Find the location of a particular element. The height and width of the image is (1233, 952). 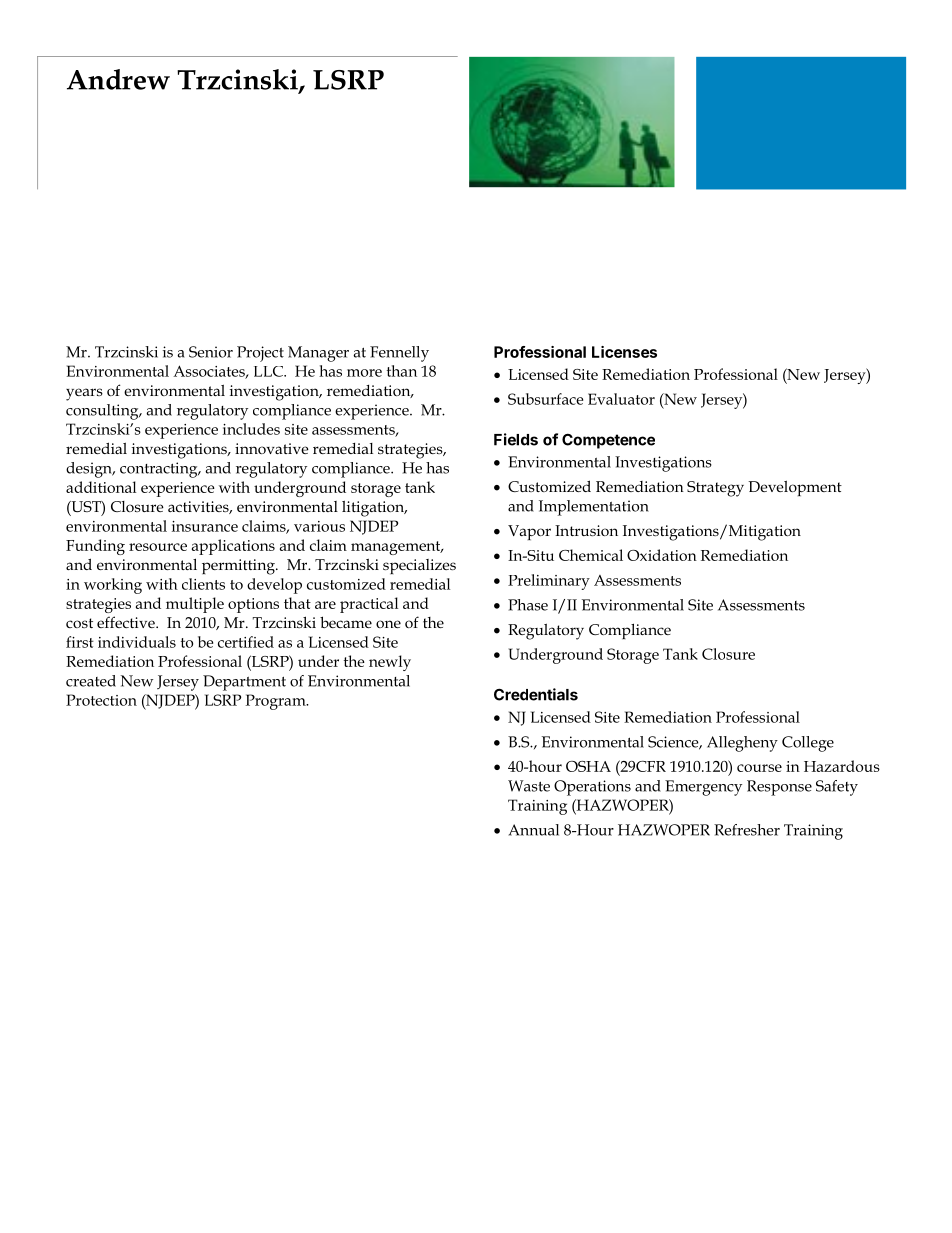

Fennelly is located at coordinates (399, 354).
